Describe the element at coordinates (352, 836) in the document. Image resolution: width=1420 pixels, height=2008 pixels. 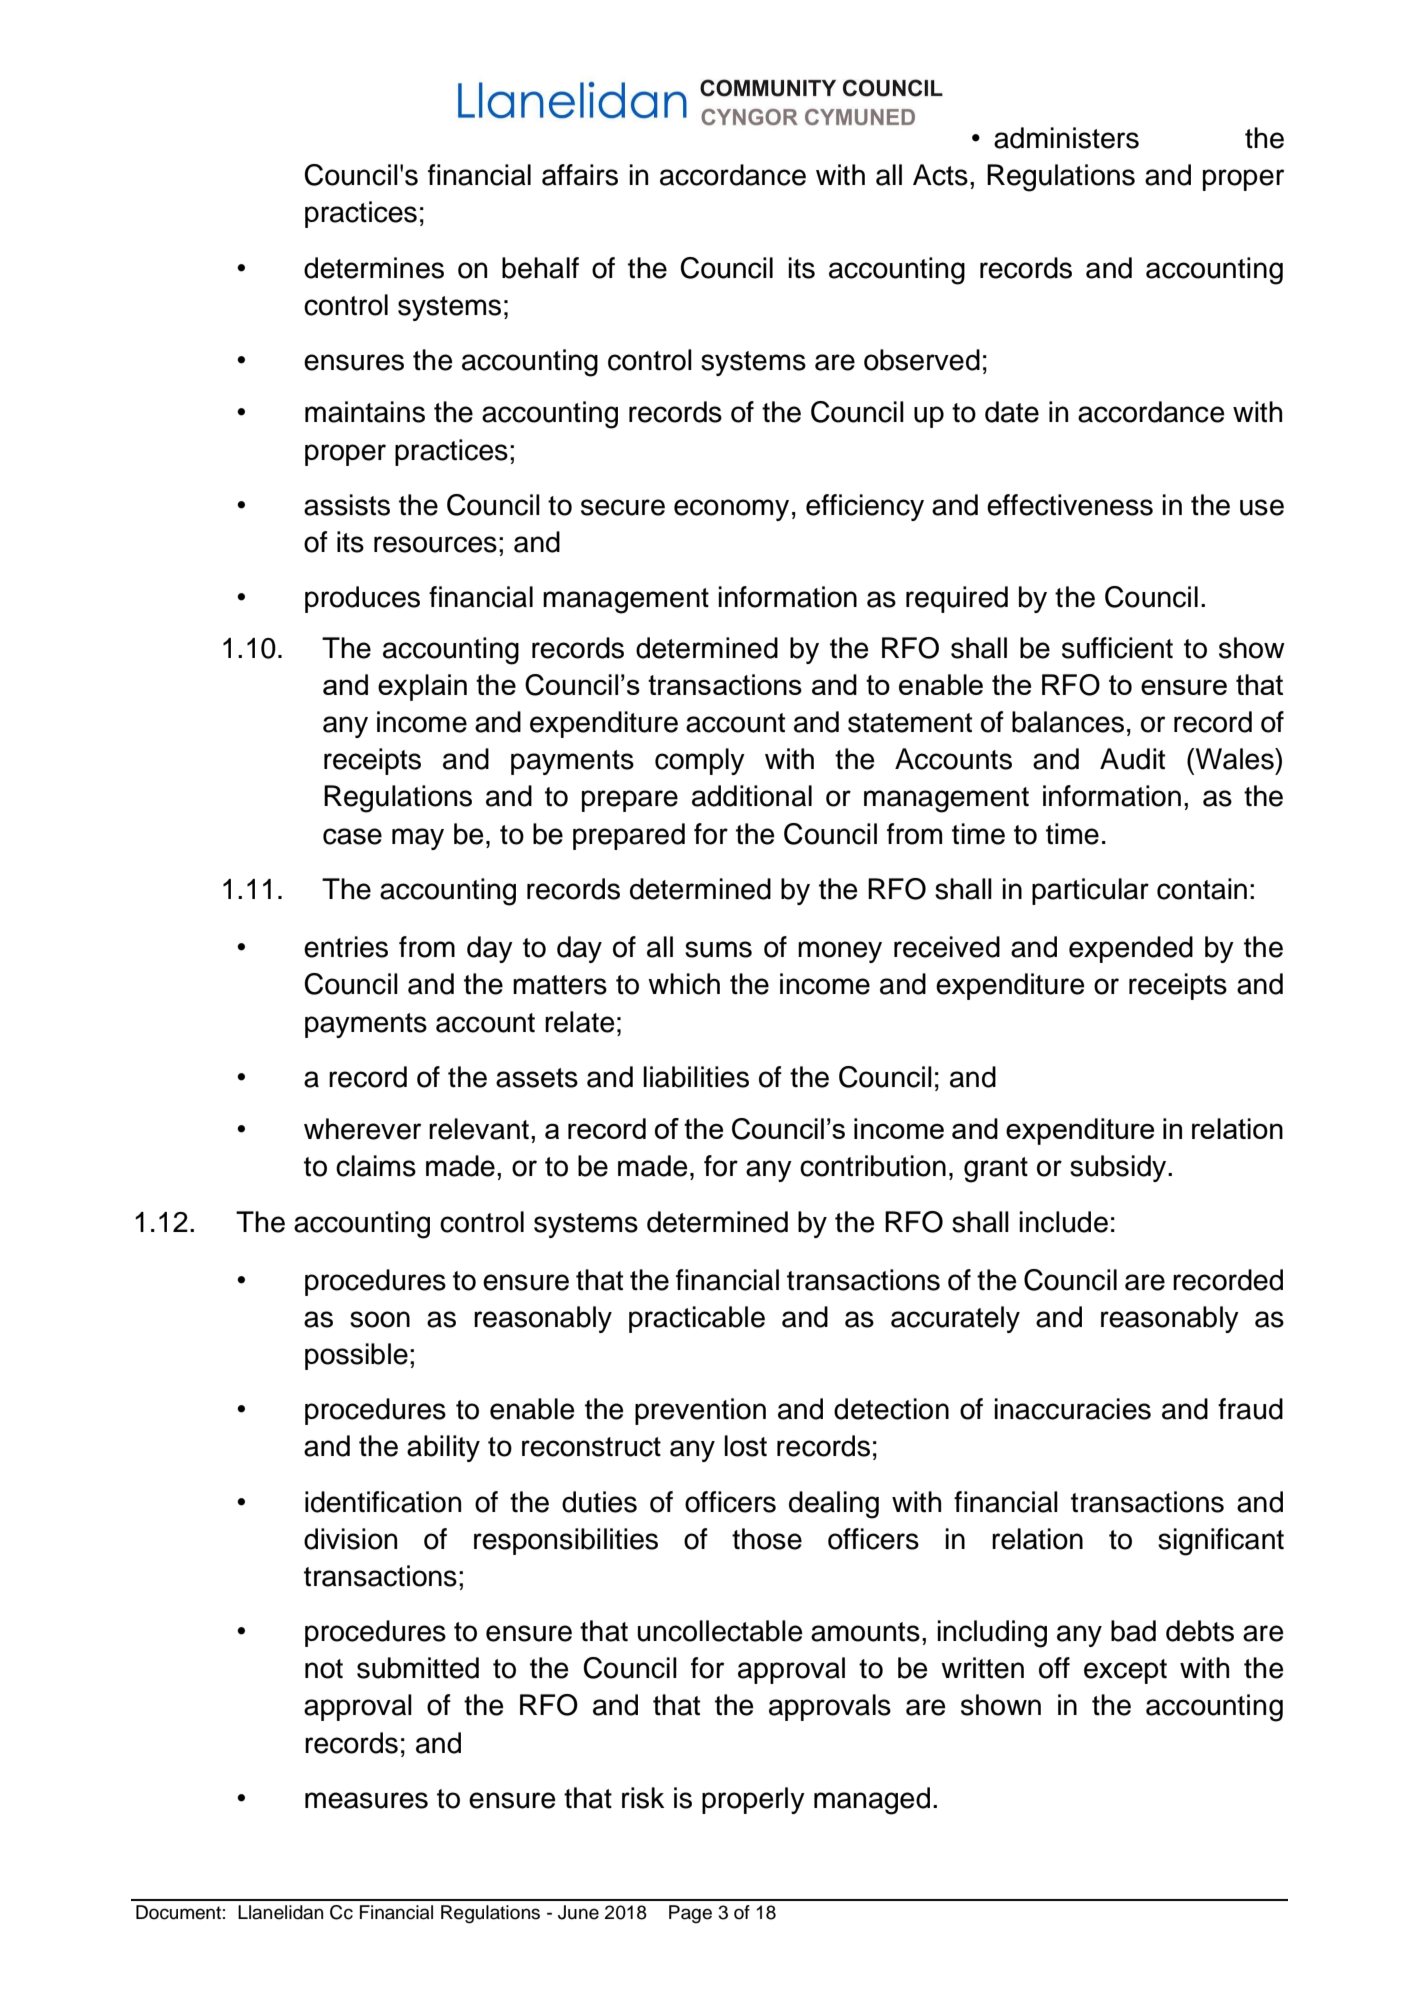
I see `case` at that location.
